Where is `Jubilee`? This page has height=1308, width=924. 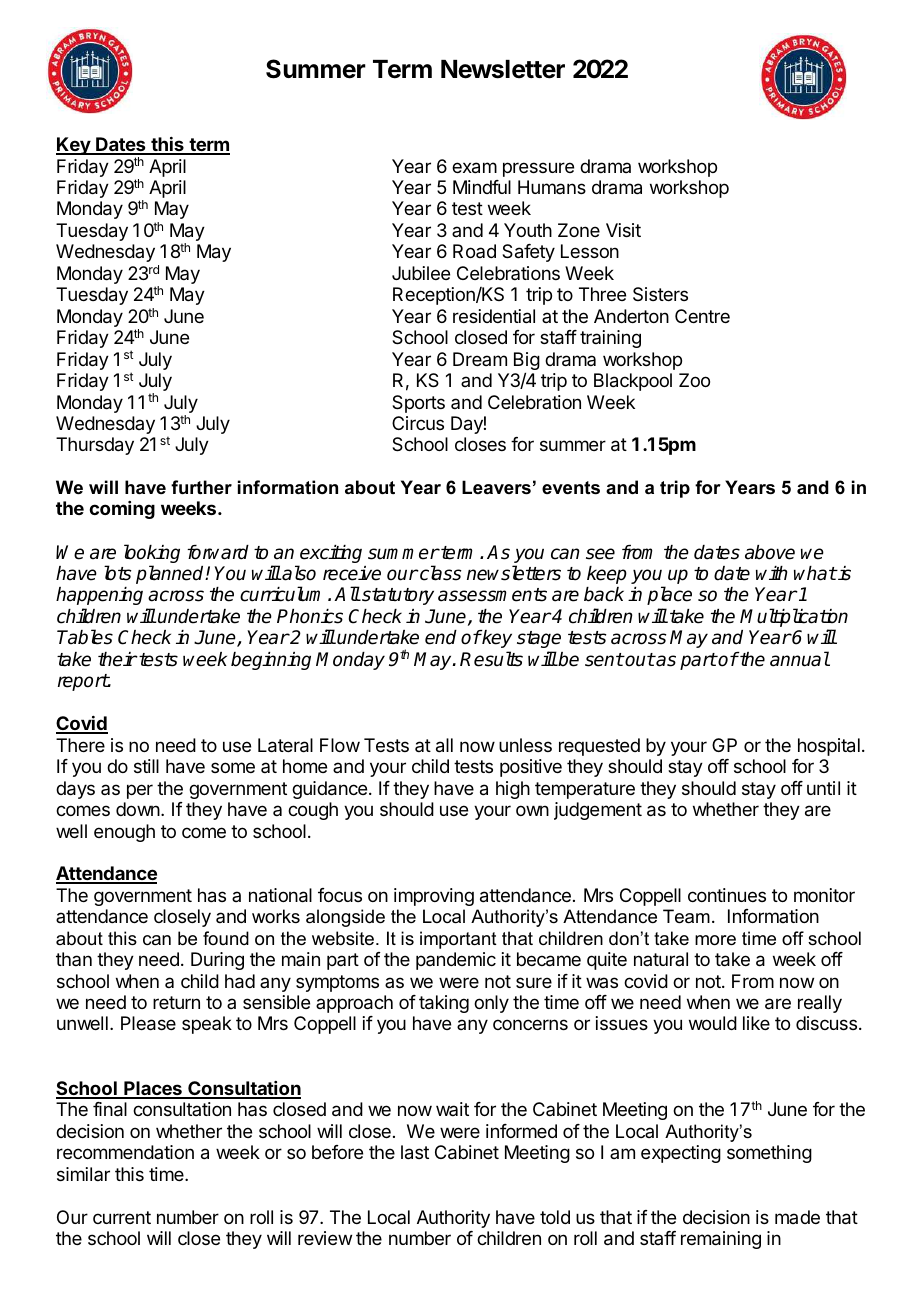 Jubilee is located at coordinates (421, 273).
